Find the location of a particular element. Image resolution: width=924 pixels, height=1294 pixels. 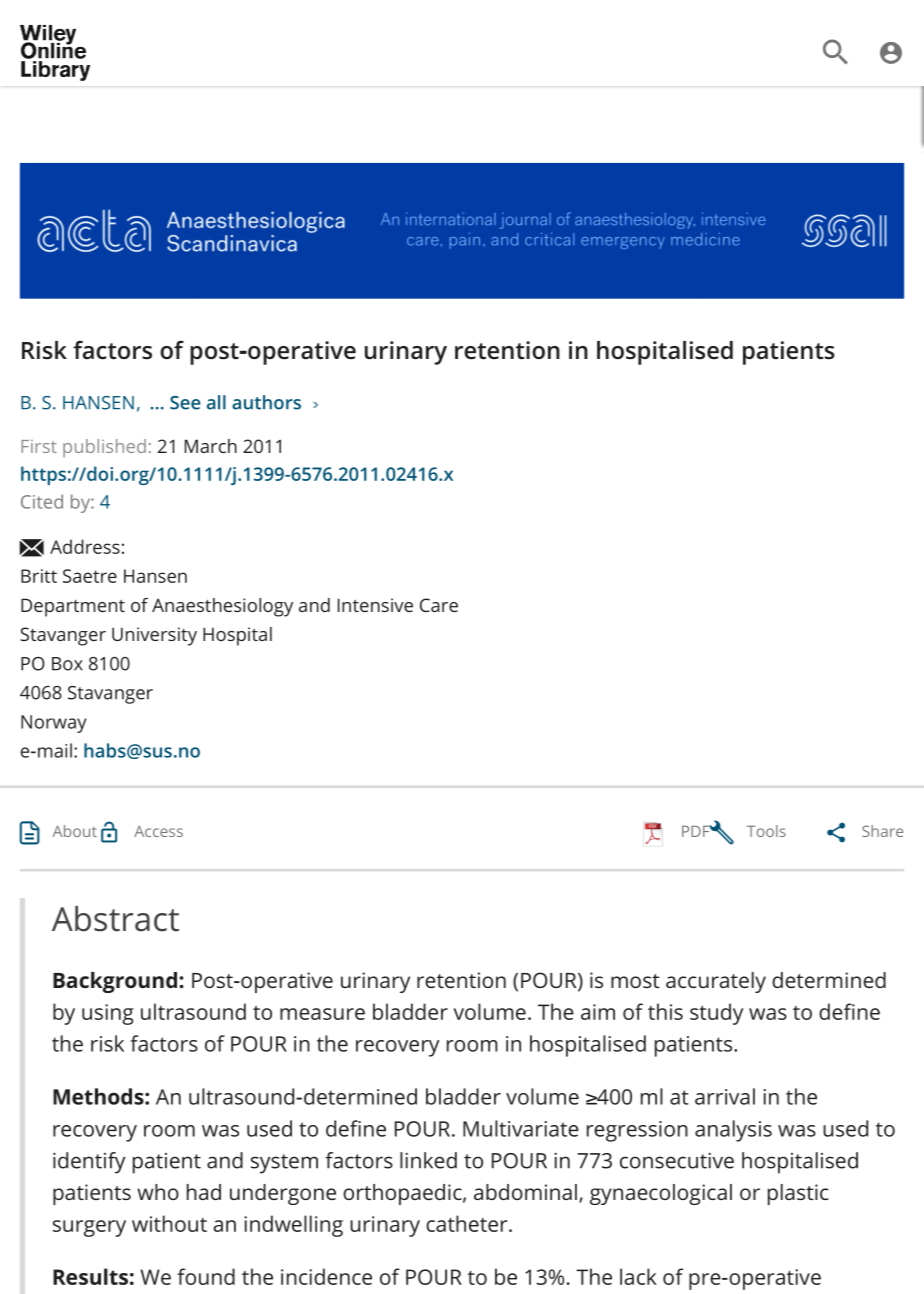

most is located at coordinates (635, 981).
